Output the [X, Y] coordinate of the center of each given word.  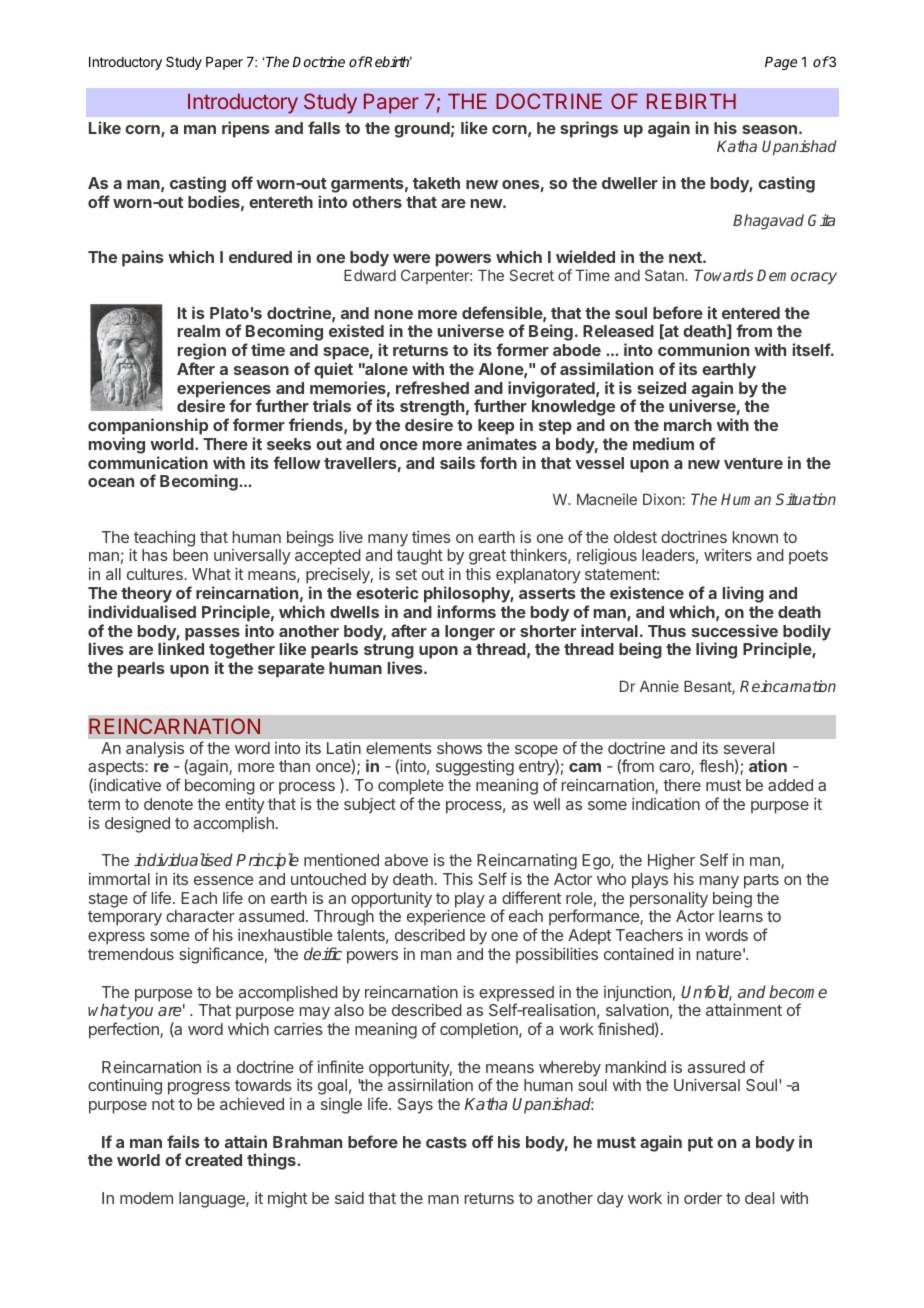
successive [735, 630]
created [213, 1160]
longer [470, 633]
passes [212, 634]
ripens [246, 129]
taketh [436, 183]
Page [781, 63]
